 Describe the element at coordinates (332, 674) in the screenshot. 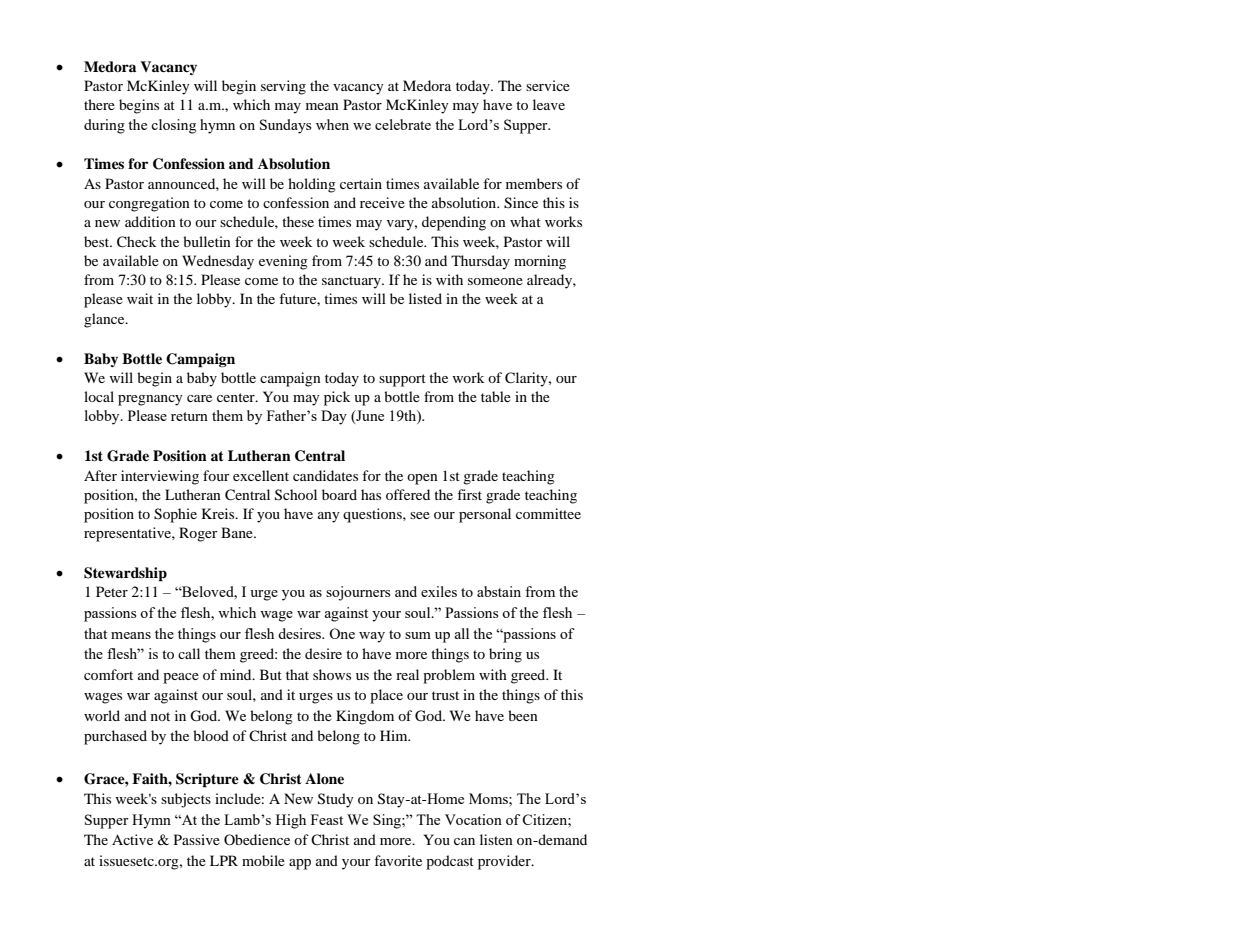

I see `shows` at that location.
